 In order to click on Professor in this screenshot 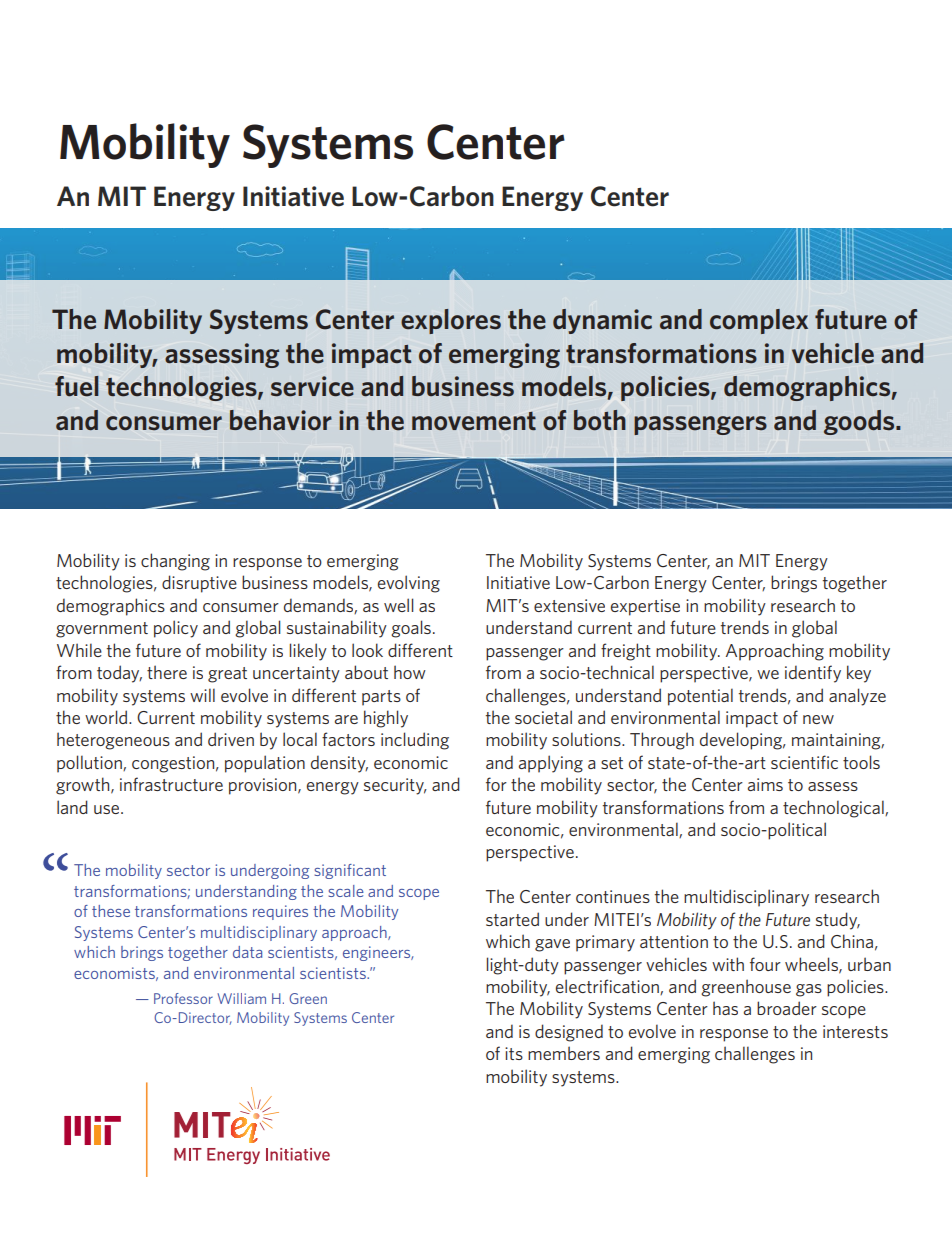, I will do `click(183, 998)`.
